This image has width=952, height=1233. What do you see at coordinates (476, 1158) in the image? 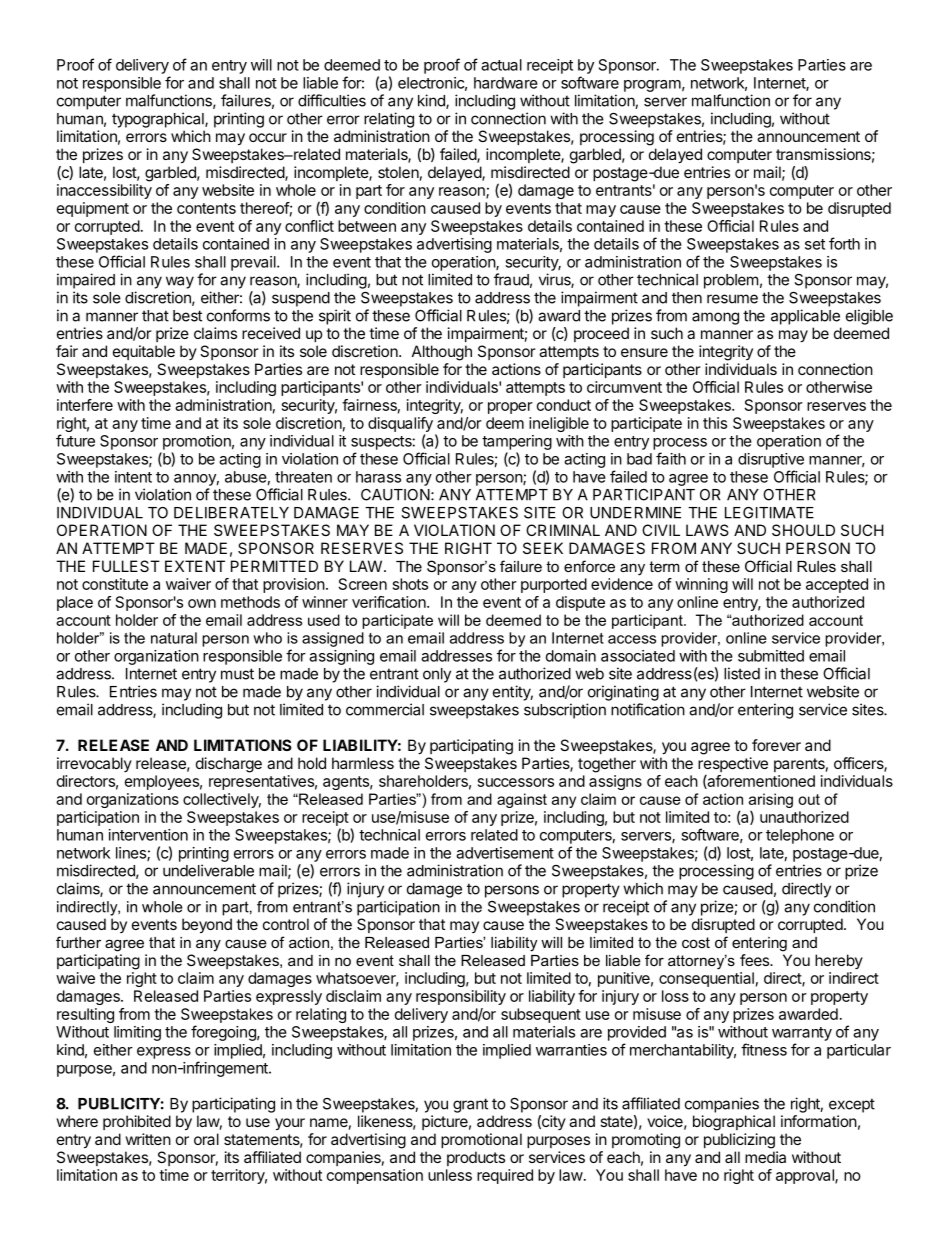
I see `products` at bounding box center [476, 1158].
